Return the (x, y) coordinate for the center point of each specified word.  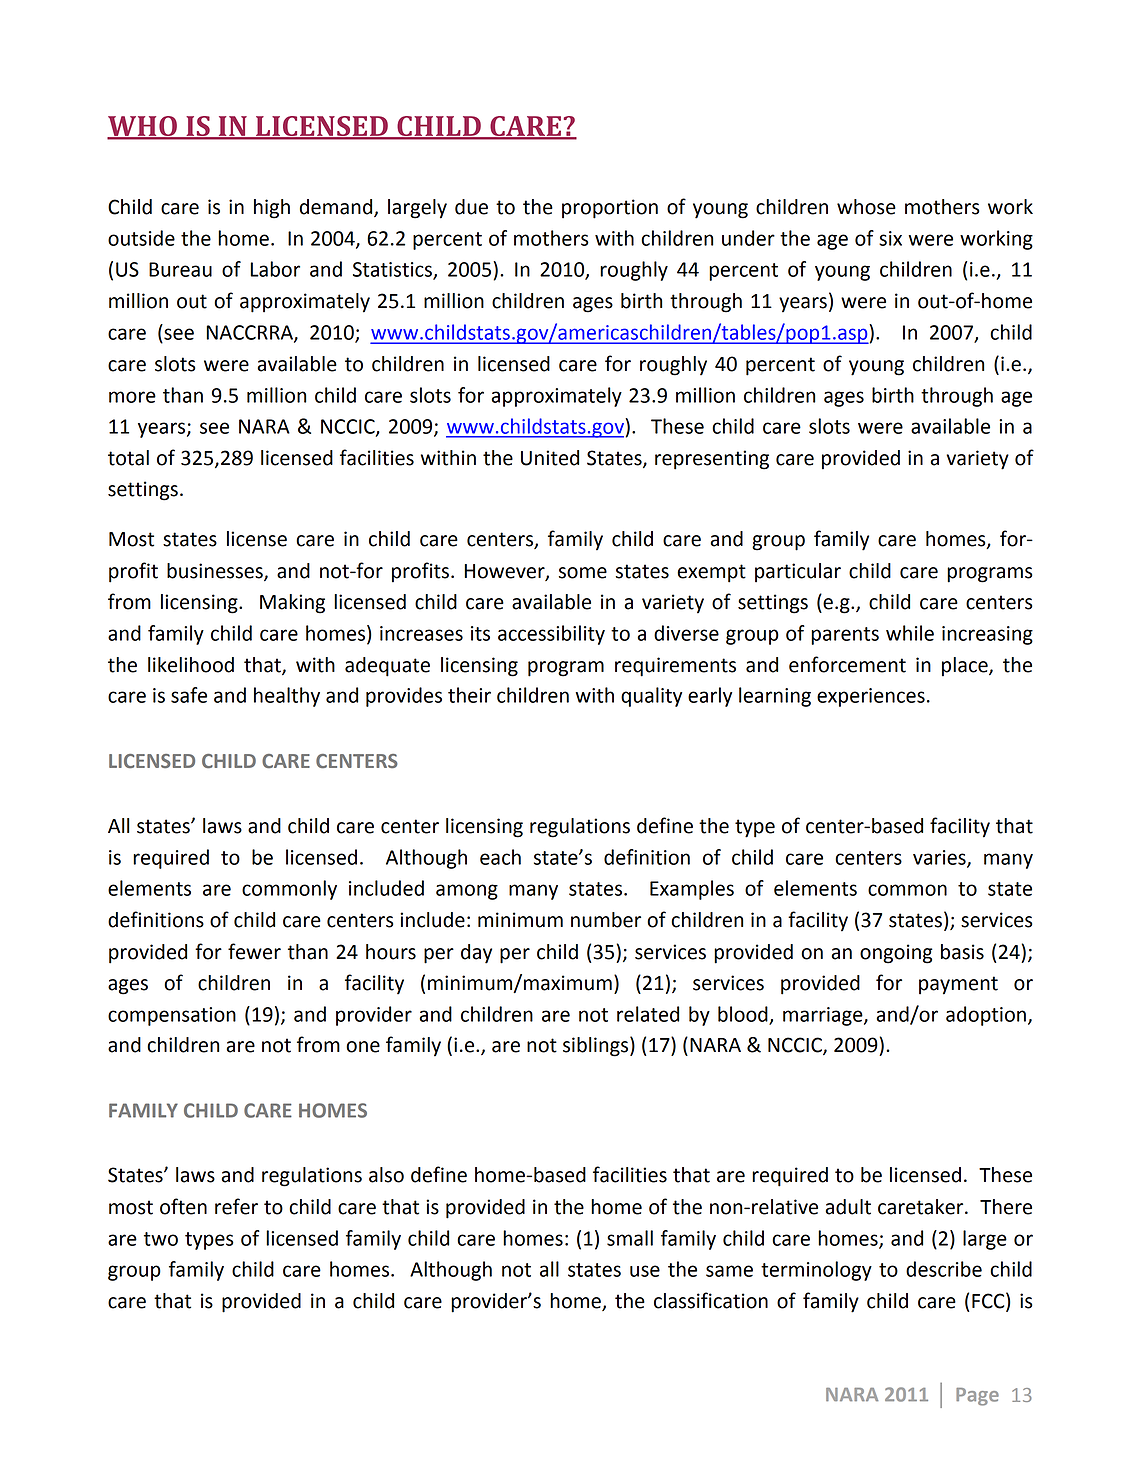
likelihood (191, 665)
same (729, 1271)
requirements (675, 667)
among (467, 892)
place (966, 667)
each (500, 857)
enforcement (847, 664)
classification (711, 1300)
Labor (275, 269)
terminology (816, 1271)
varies (940, 858)
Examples (692, 890)
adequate (387, 667)
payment (958, 985)
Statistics (393, 270)
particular (798, 573)
